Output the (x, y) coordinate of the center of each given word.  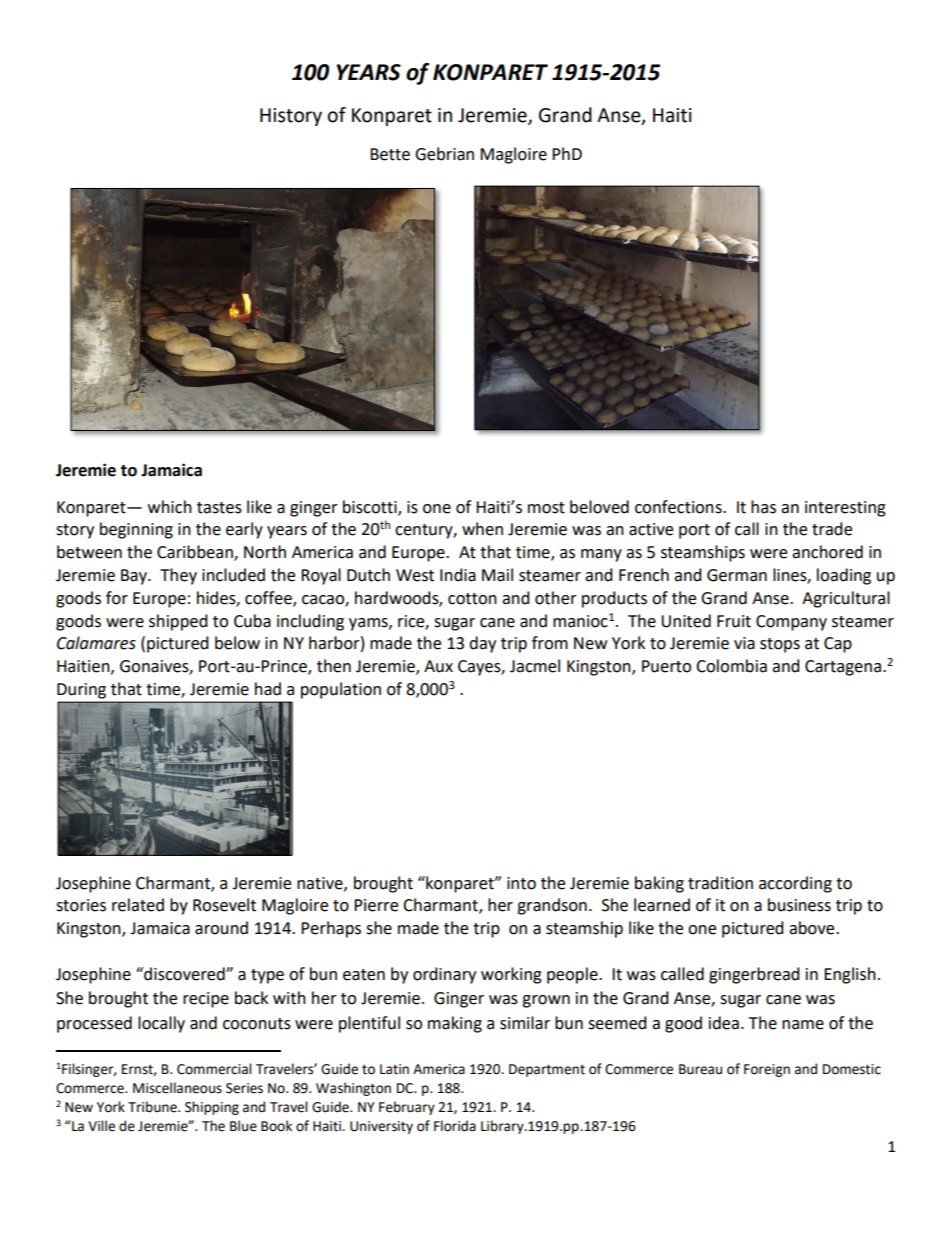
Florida (455, 1126)
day (482, 644)
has (763, 507)
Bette (390, 154)
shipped (178, 622)
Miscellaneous (177, 1088)
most (546, 508)
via (744, 643)
